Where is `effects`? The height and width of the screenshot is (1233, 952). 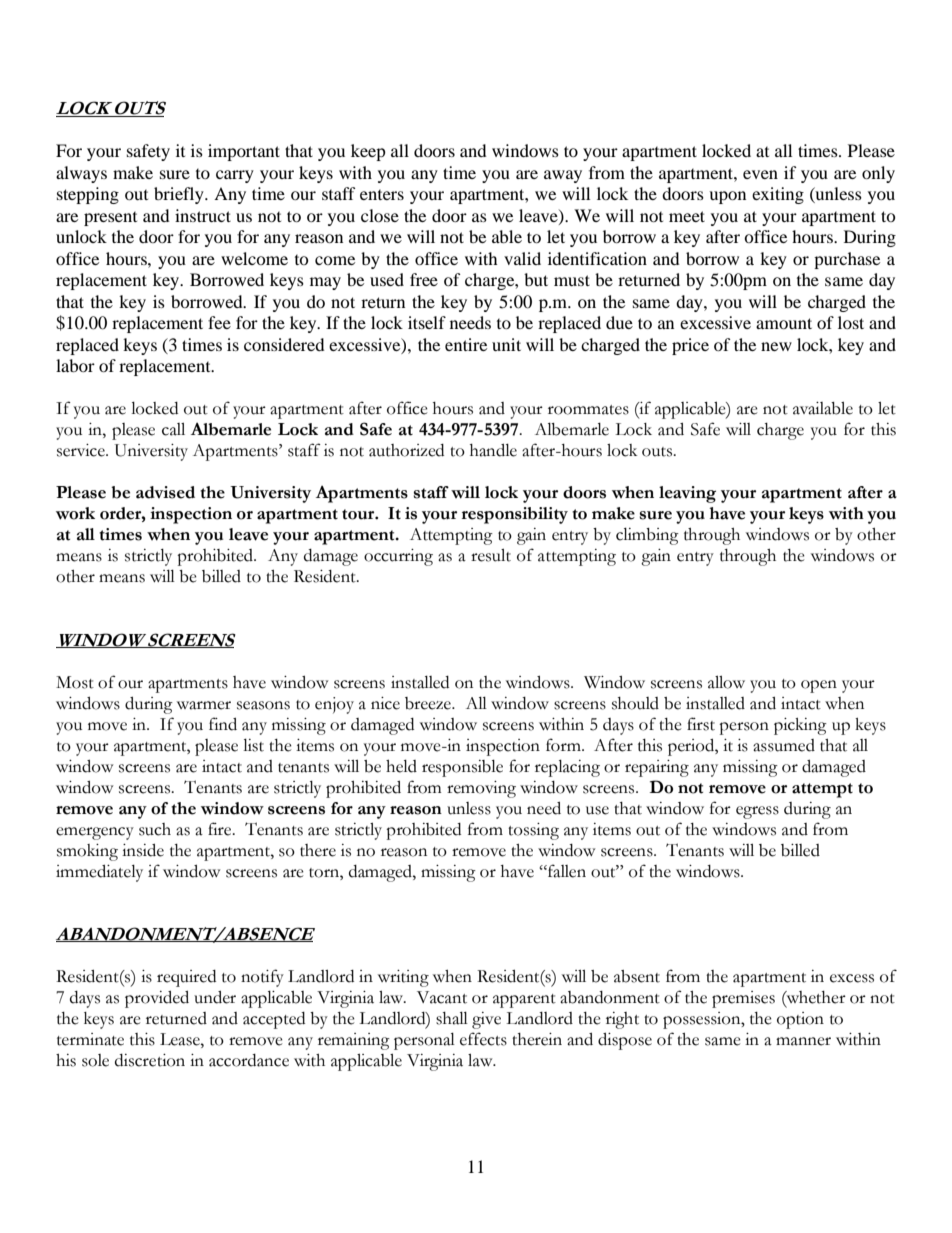 effects is located at coordinates (483, 1039).
